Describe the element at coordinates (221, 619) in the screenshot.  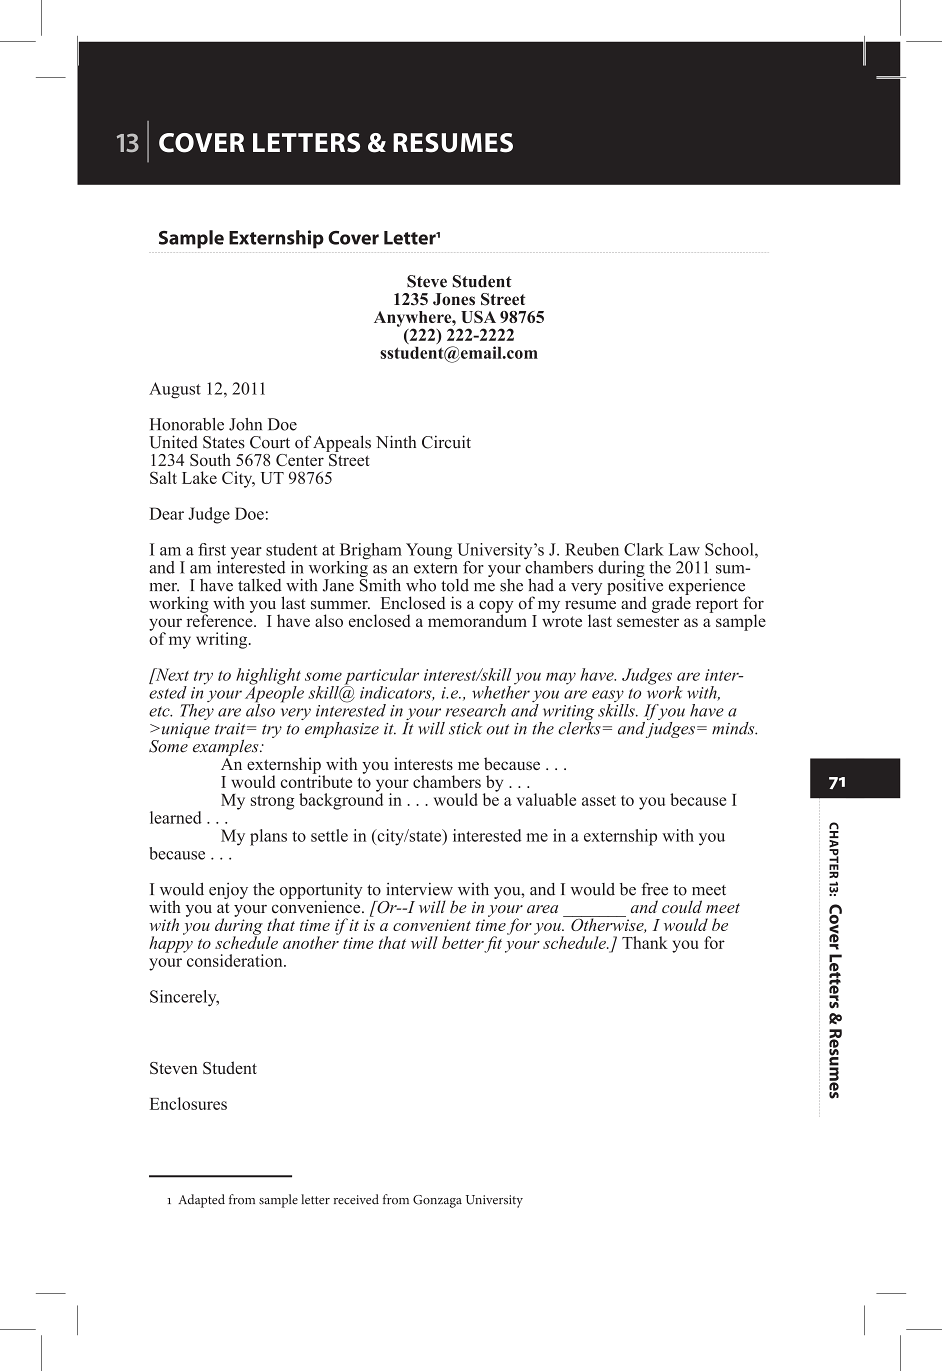
I see `reference` at that location.
